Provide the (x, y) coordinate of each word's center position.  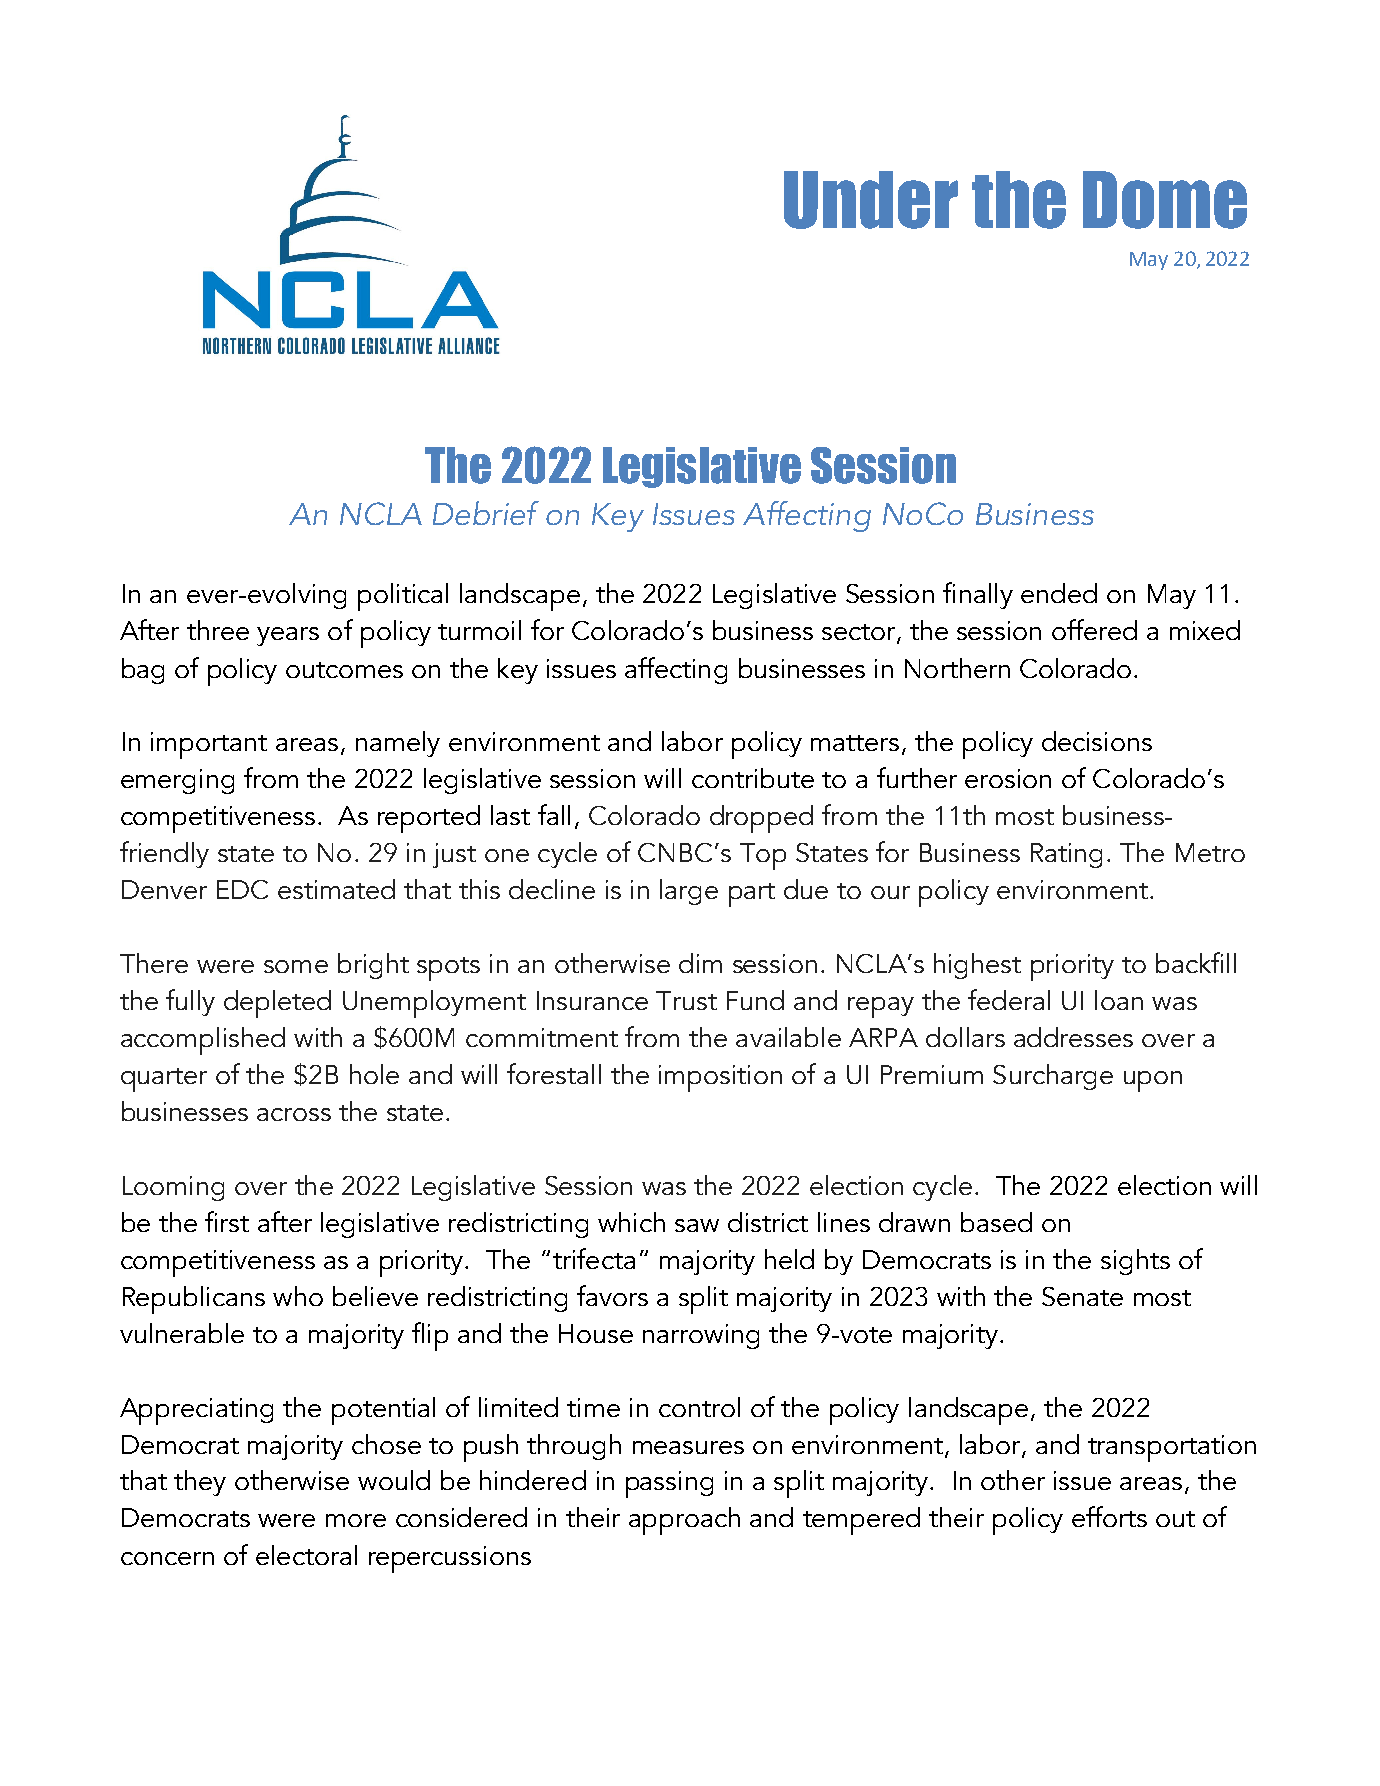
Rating (1066, 855)
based (996, 1222)
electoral (306, 1555)
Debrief (486, 513)
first (227, 1221)
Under (871, 200)
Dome (1165, 200)
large (689, 892)
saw (697, 1225)
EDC (242, 889)
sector (858, 632)
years (288, 636)
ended (1059, 593)
